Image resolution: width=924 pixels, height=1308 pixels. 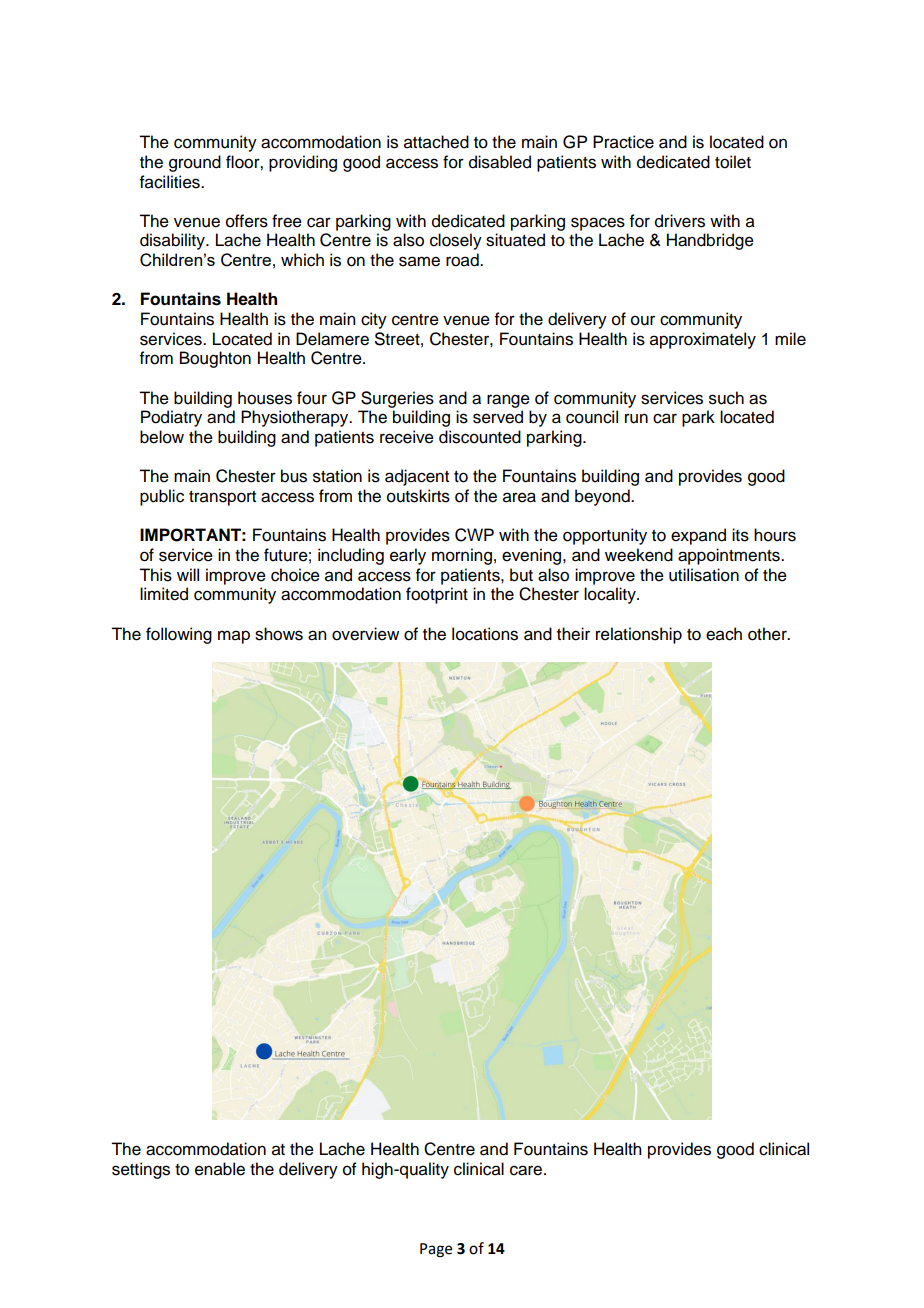 I want to click on CWP, so click(x=474, y=535).
